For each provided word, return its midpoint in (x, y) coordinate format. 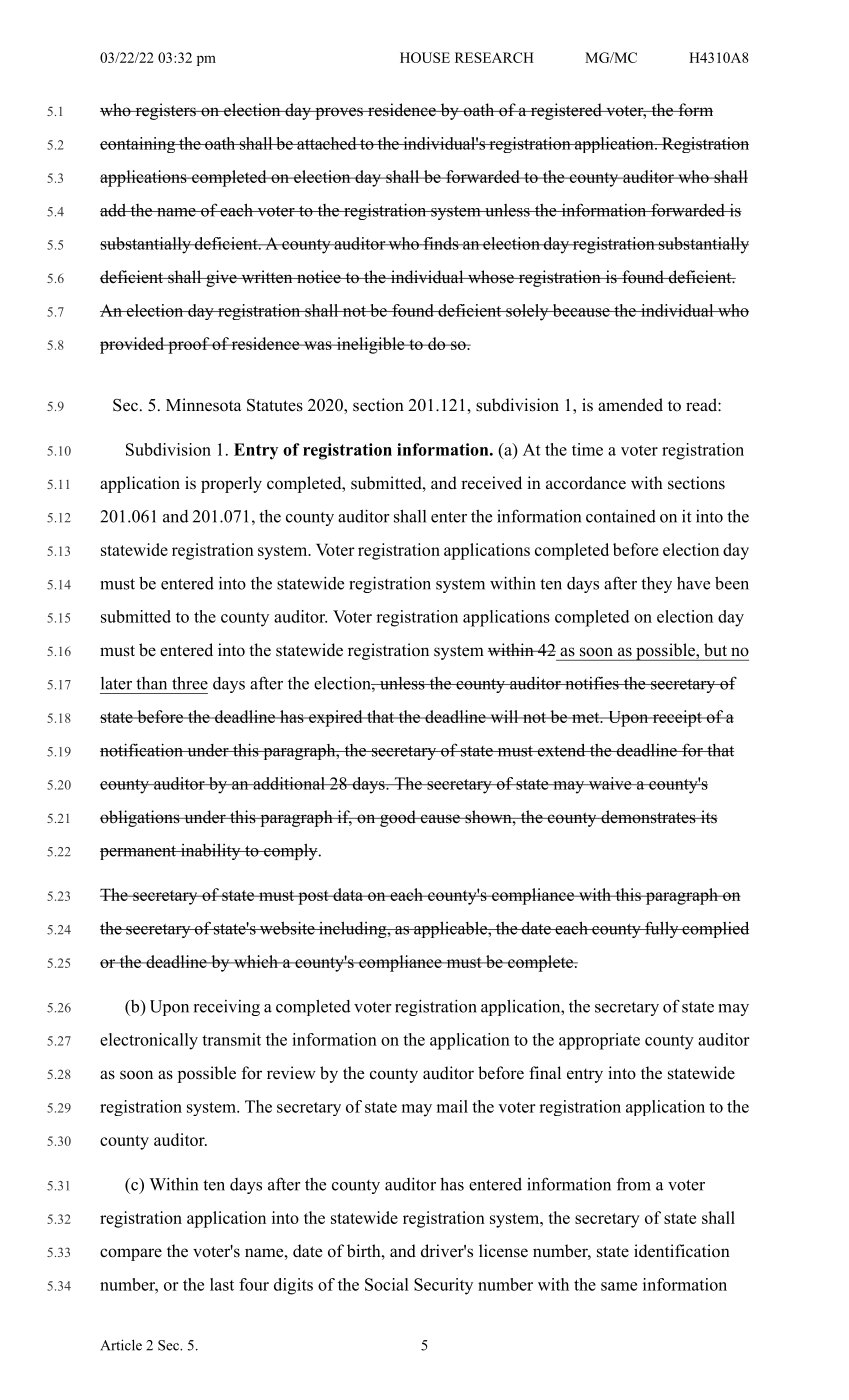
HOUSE (425, 57)
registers (165, 111)
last (222, 1284)
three (190, 683)
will (504, 716)
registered (566, 111)
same (619, 1286)
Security (443, 1286)
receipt (677, 718)
